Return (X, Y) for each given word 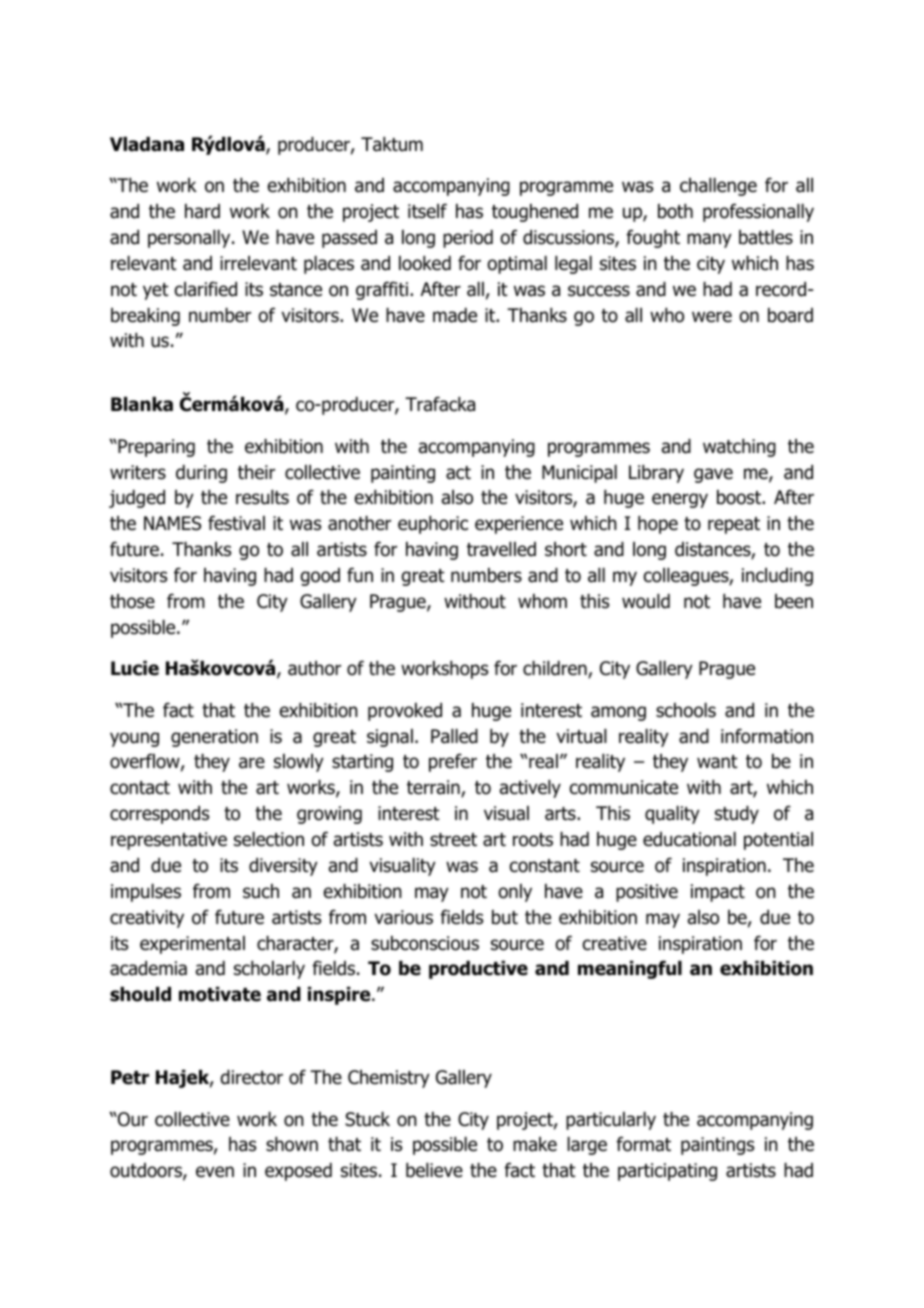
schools (686, 710)
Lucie (135, 668)
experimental (192, 945)
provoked (405, 712)
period (468, 239)
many (709, 240)
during (201, 474)
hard (202, 211)
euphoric (433, 525)
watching (739, 448)
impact (718, 893)
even (215, 1172)
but (505, 917)
